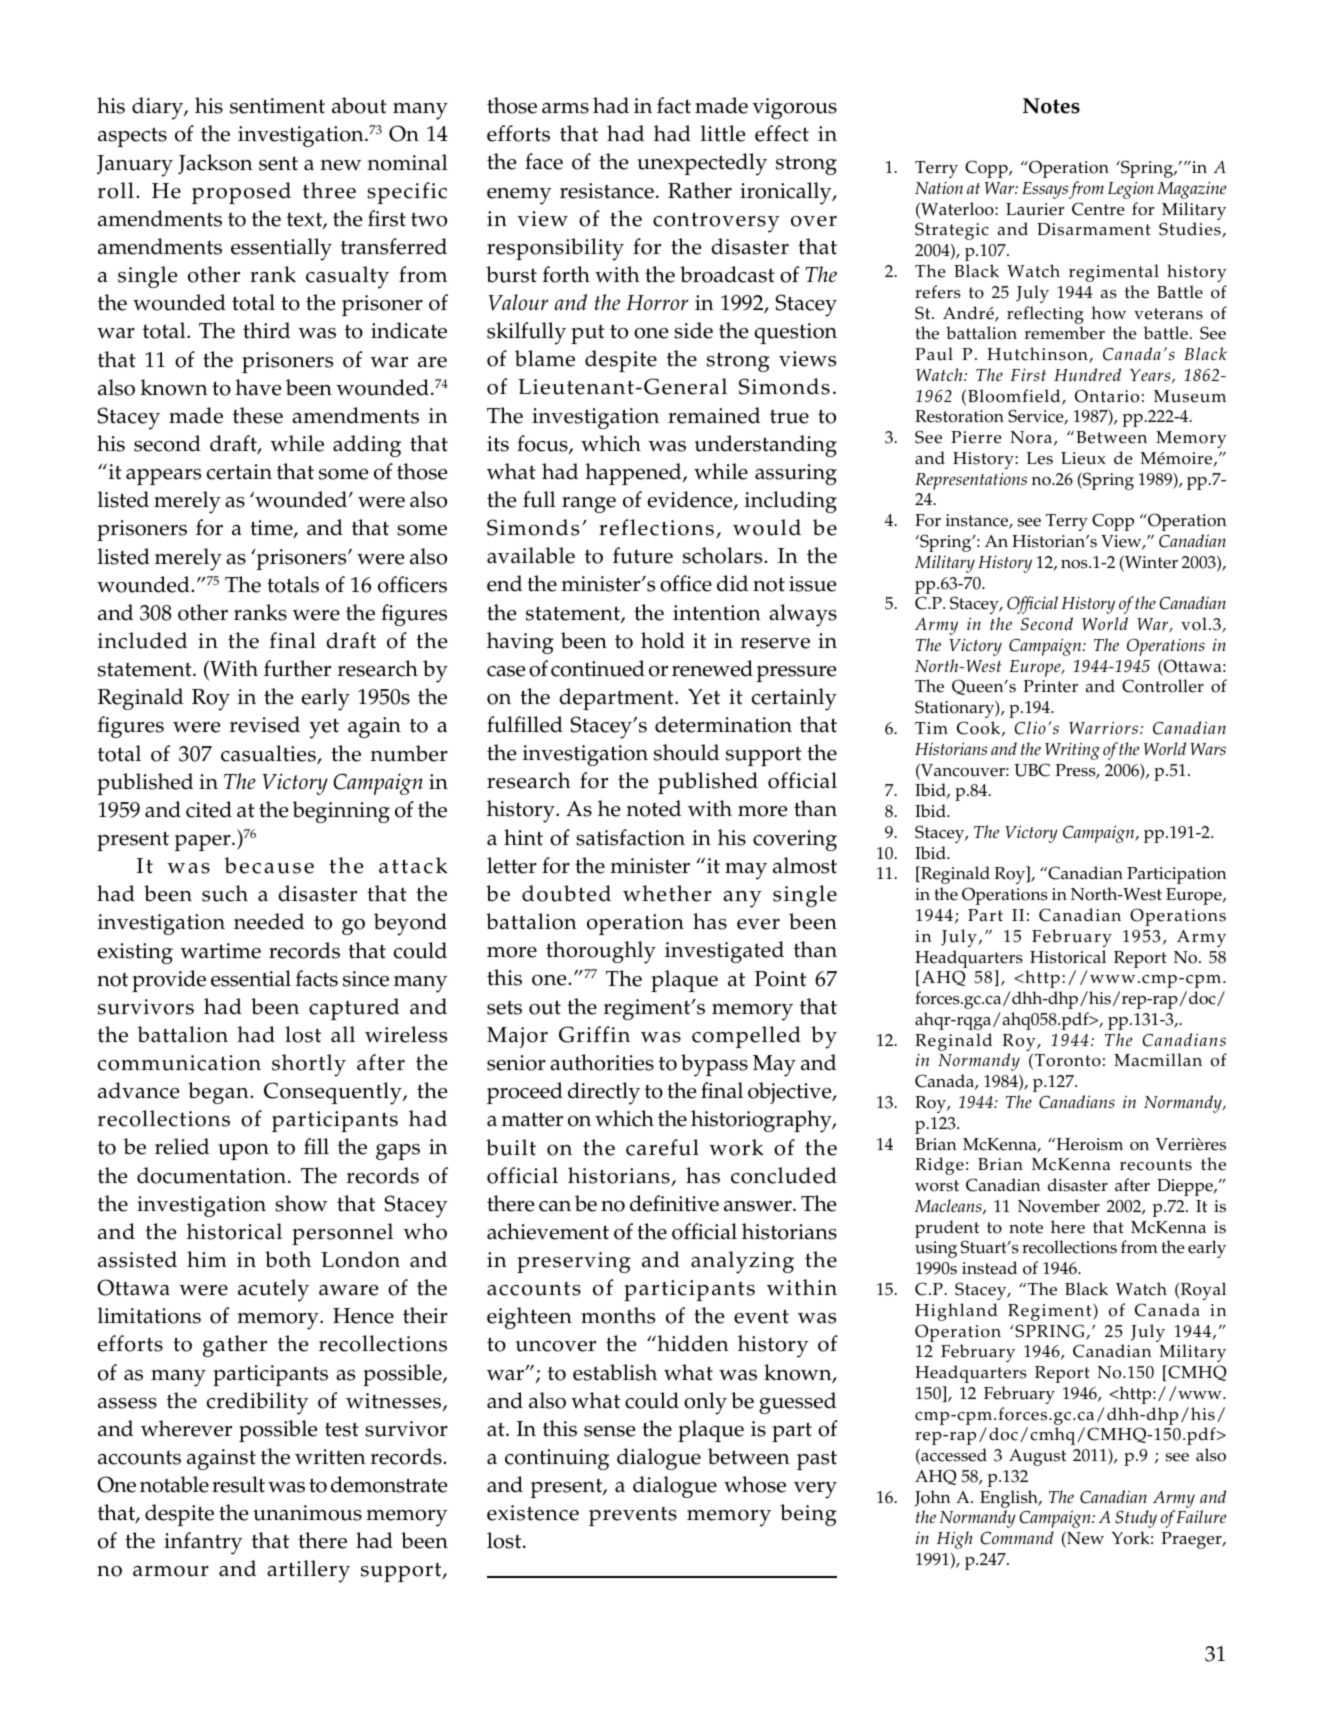 Image resolution: width=1324 pixels, height=1714 pixels. What do you see at coordinates (215, 164) in the screenshot?
I see `Jackson` at bounding box center [215, 164].
